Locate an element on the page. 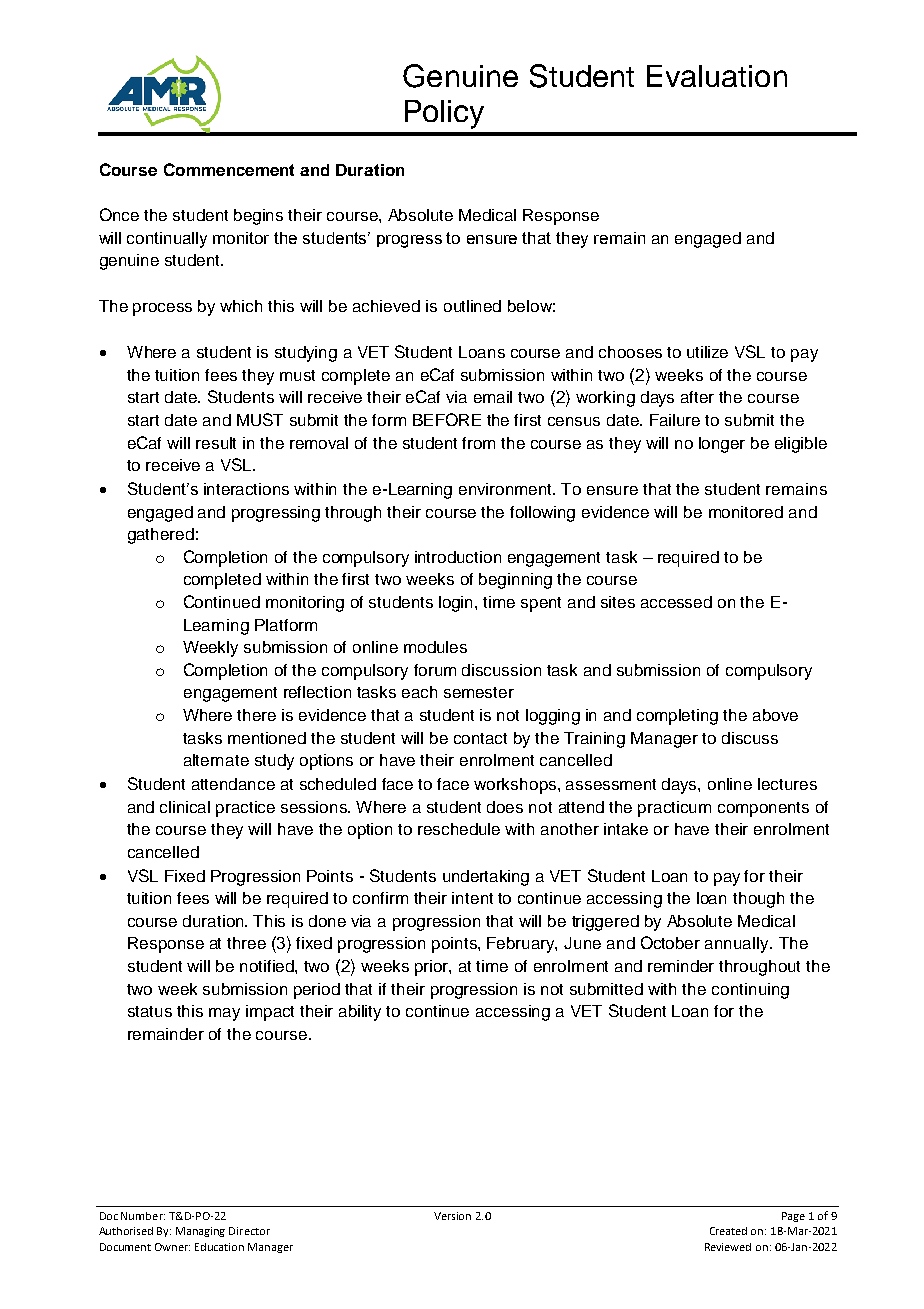 This page has height=1309, width=924. Commencement is located at coordinates (229, 169).
